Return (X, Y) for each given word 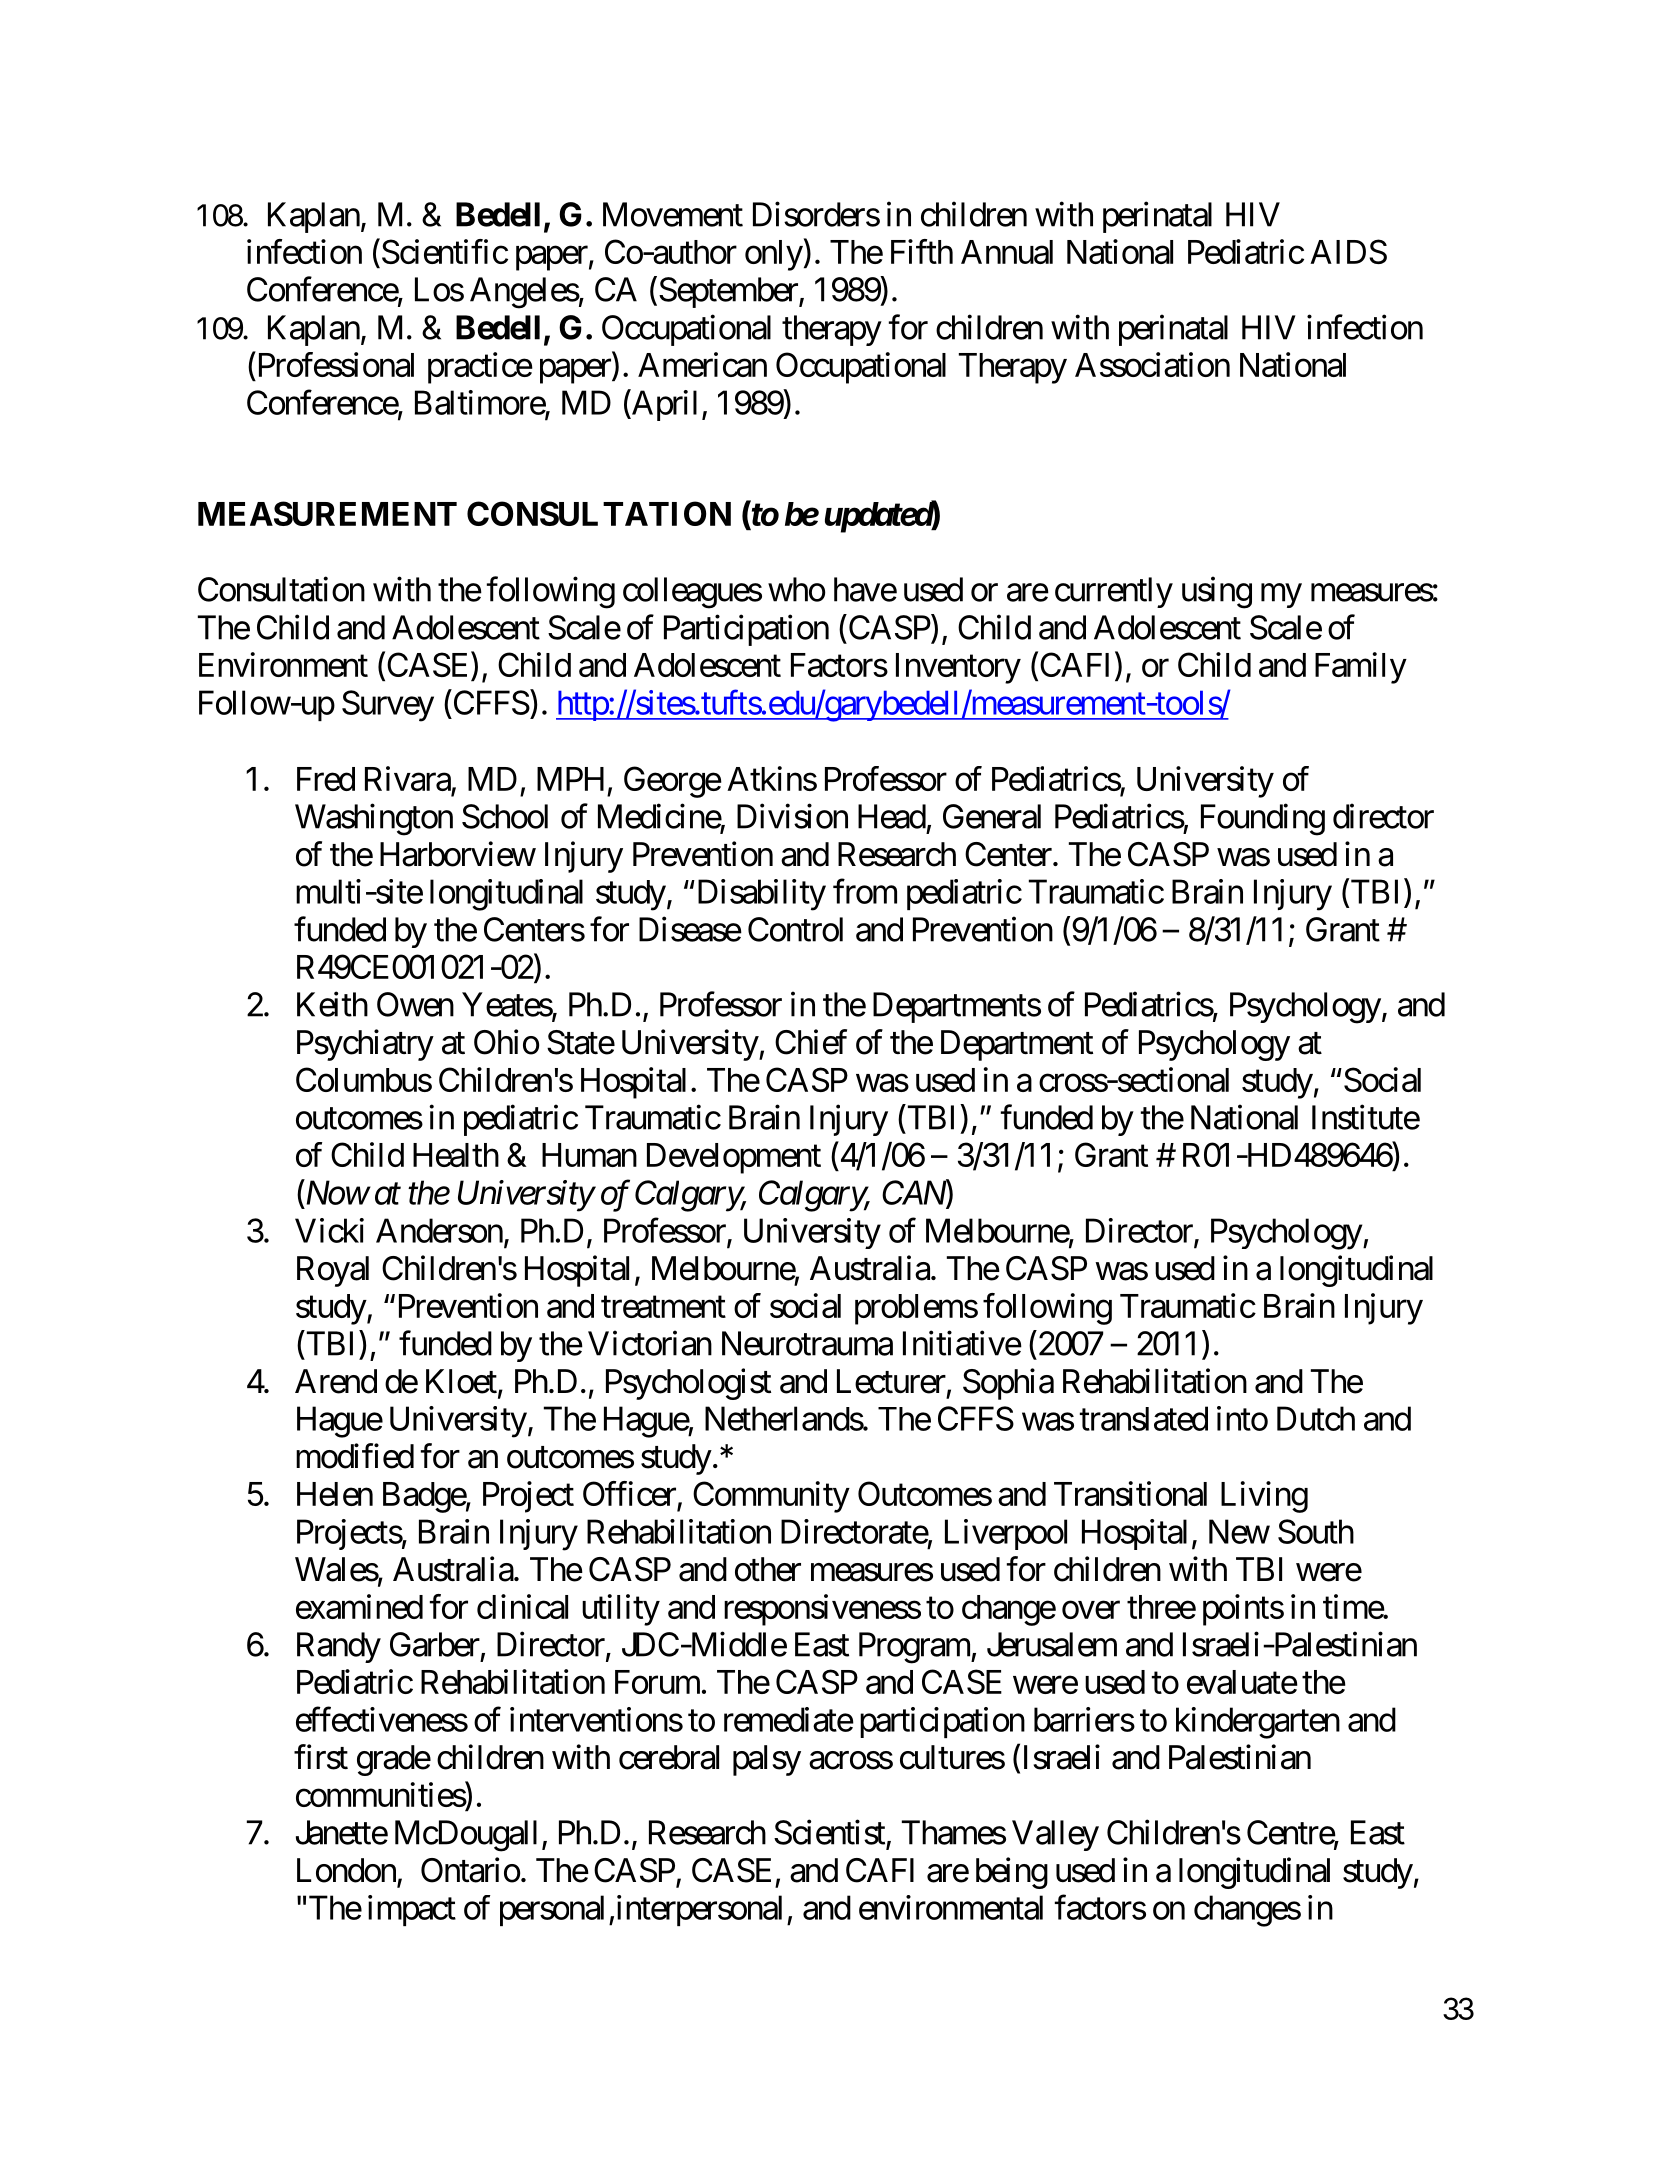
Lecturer (891, 1381)
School (505, 816)
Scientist (829, 1832)
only (774, 255)
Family (1361, 668)
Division (792, 816)
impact (412, 1910)
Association (1152, 364)
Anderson (439, 1230)
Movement (673, 214)
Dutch (1316, 1418)
